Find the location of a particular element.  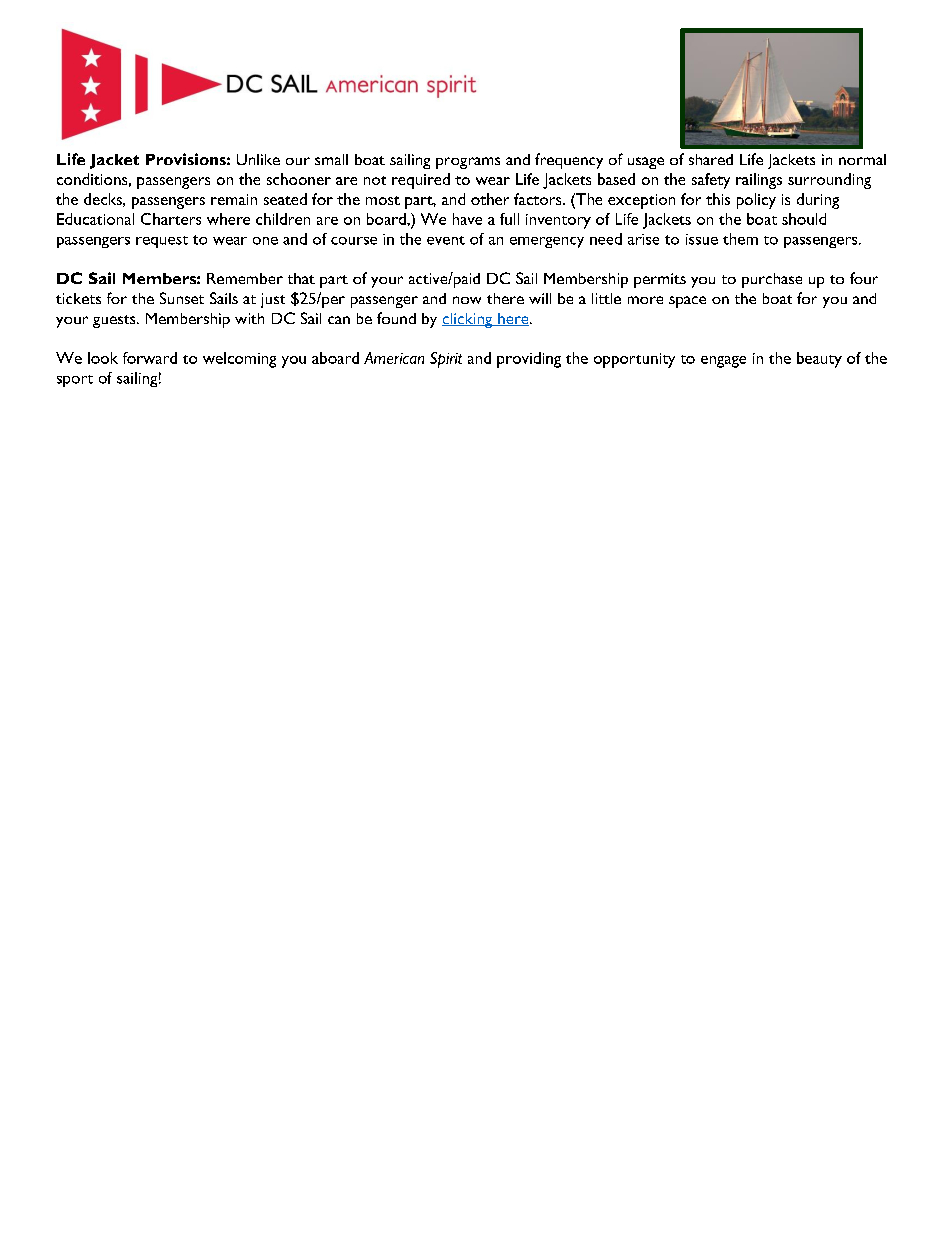

them is located at coordinates (740, 239).
